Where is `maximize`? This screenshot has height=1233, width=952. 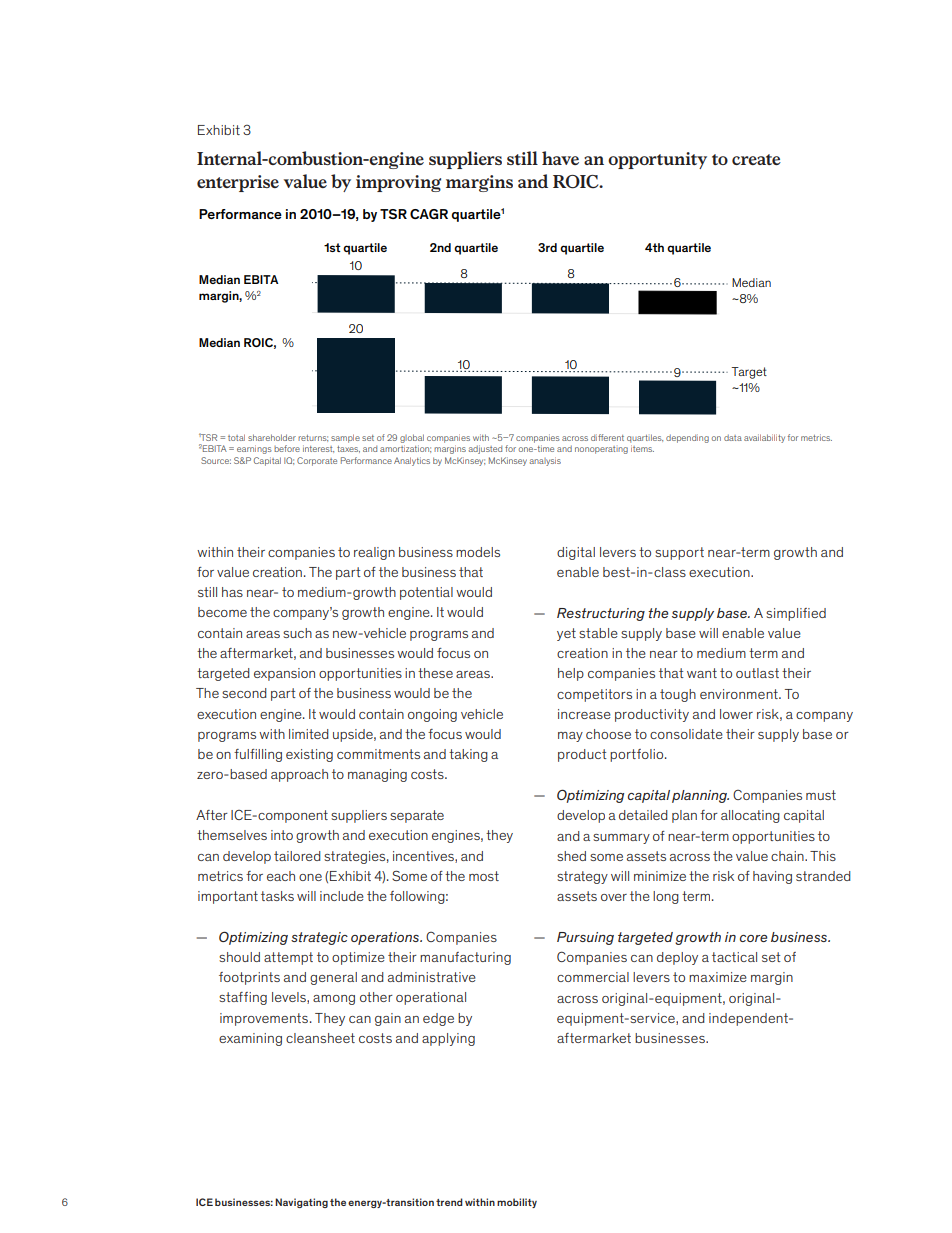 maximize is located at coordinates (718, 977).
